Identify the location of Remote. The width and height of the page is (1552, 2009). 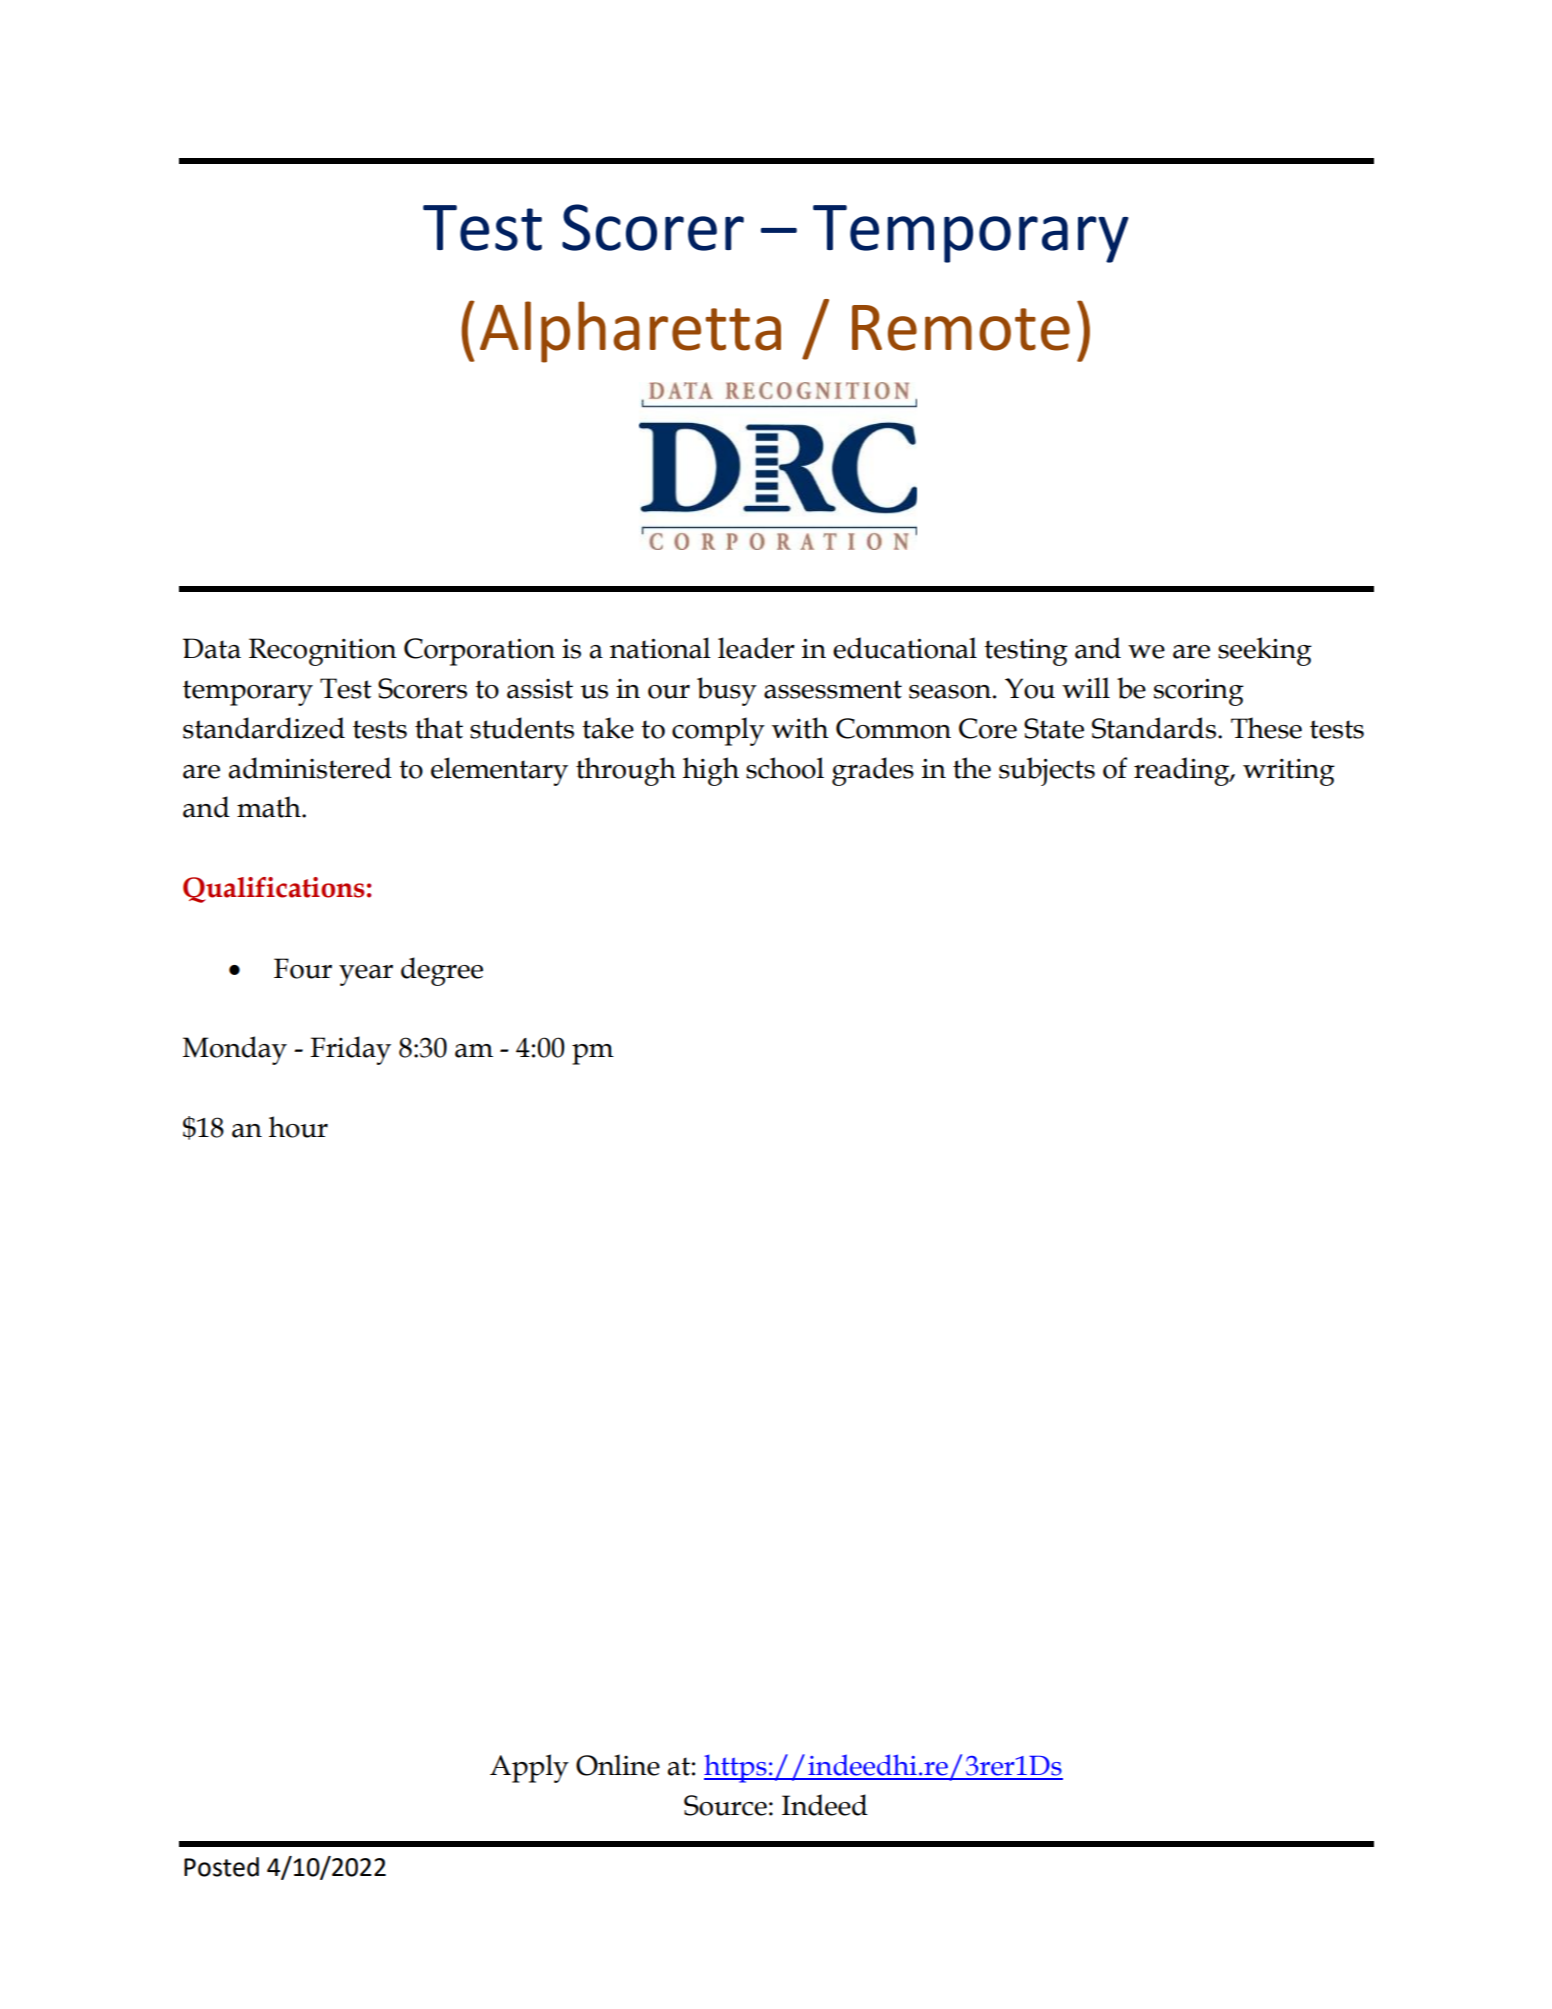
(961, 328).
